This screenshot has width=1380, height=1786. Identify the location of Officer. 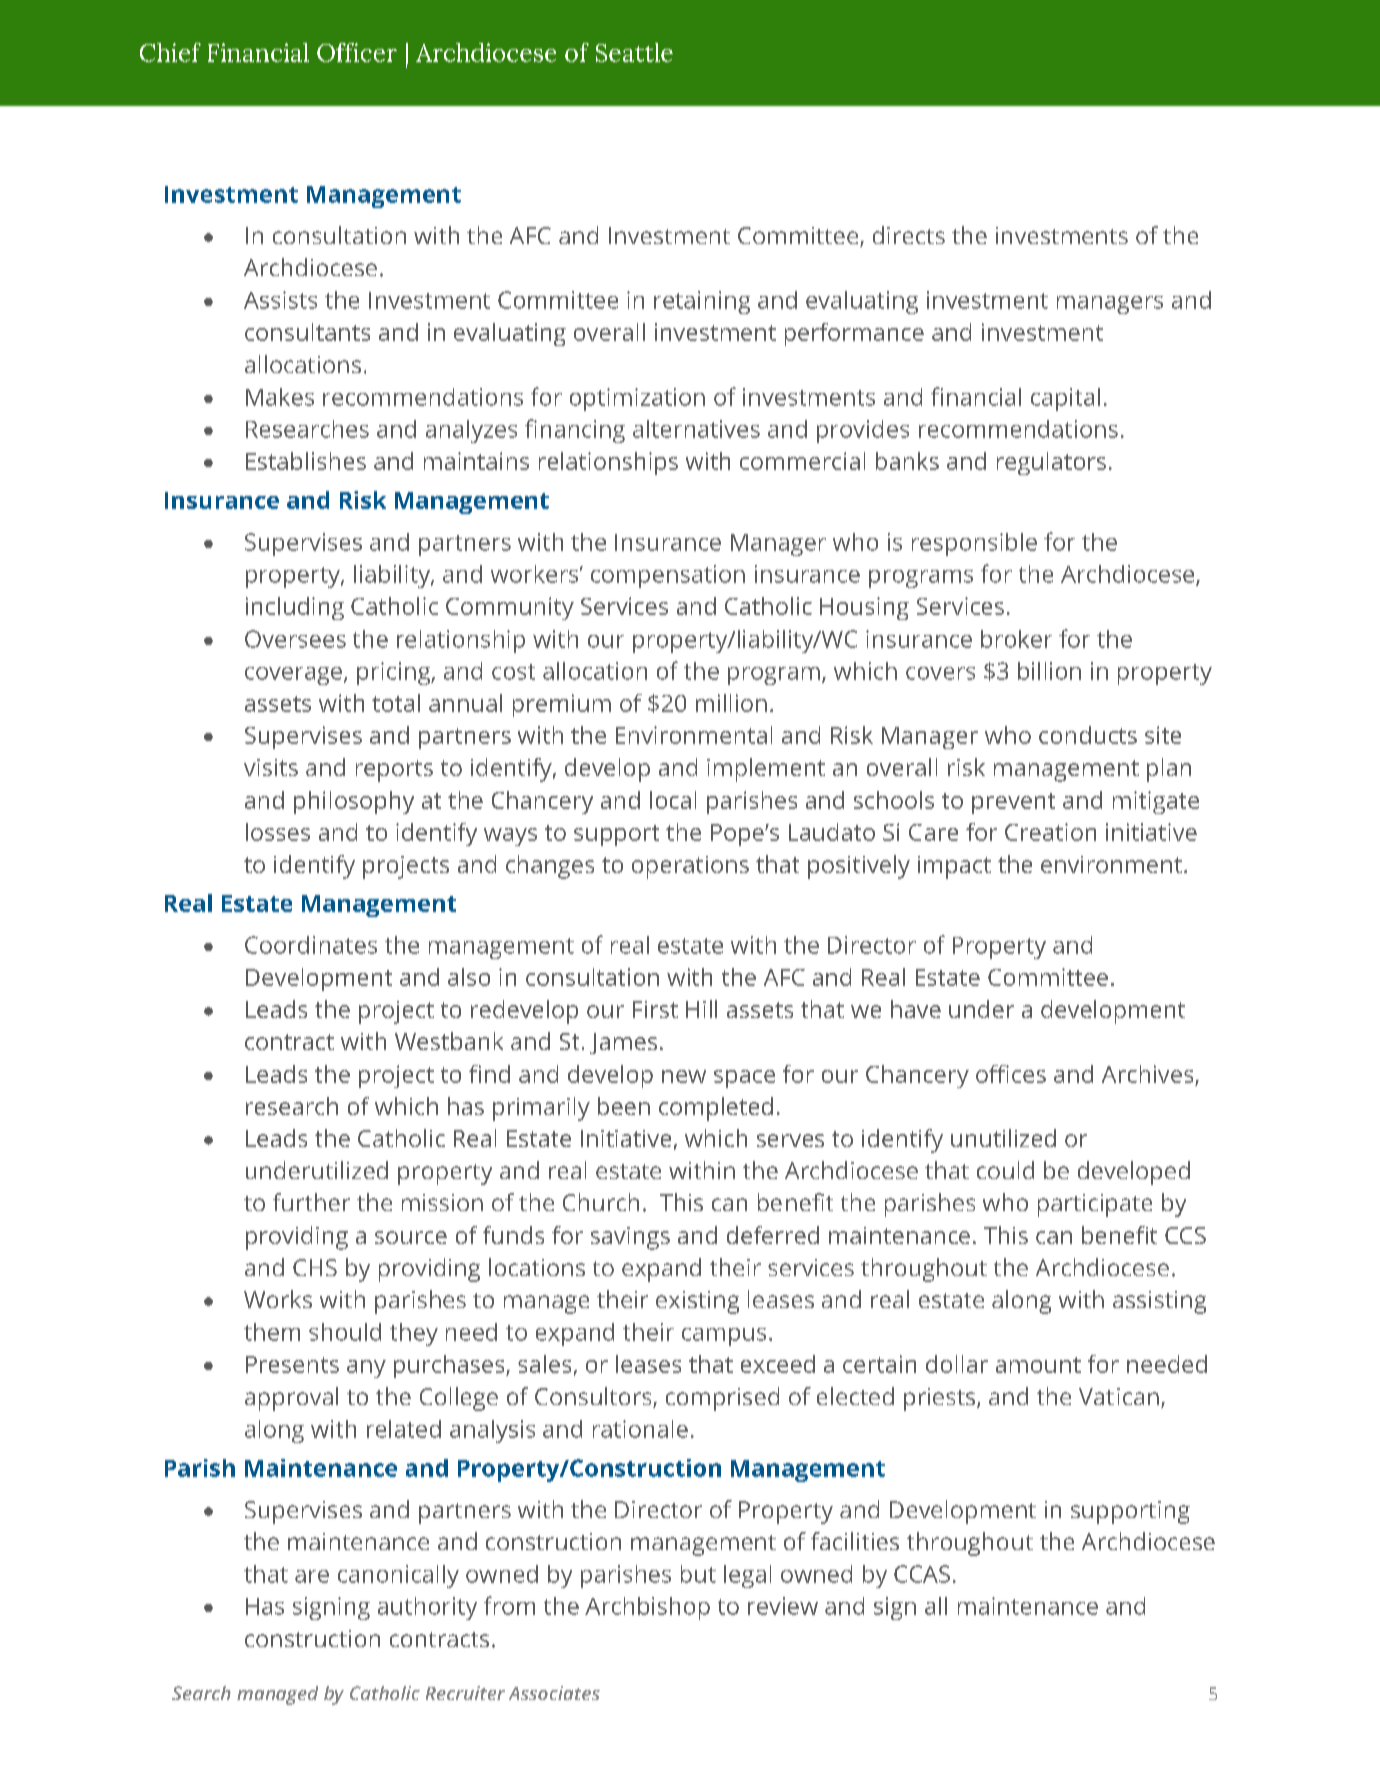
(357, 52).
